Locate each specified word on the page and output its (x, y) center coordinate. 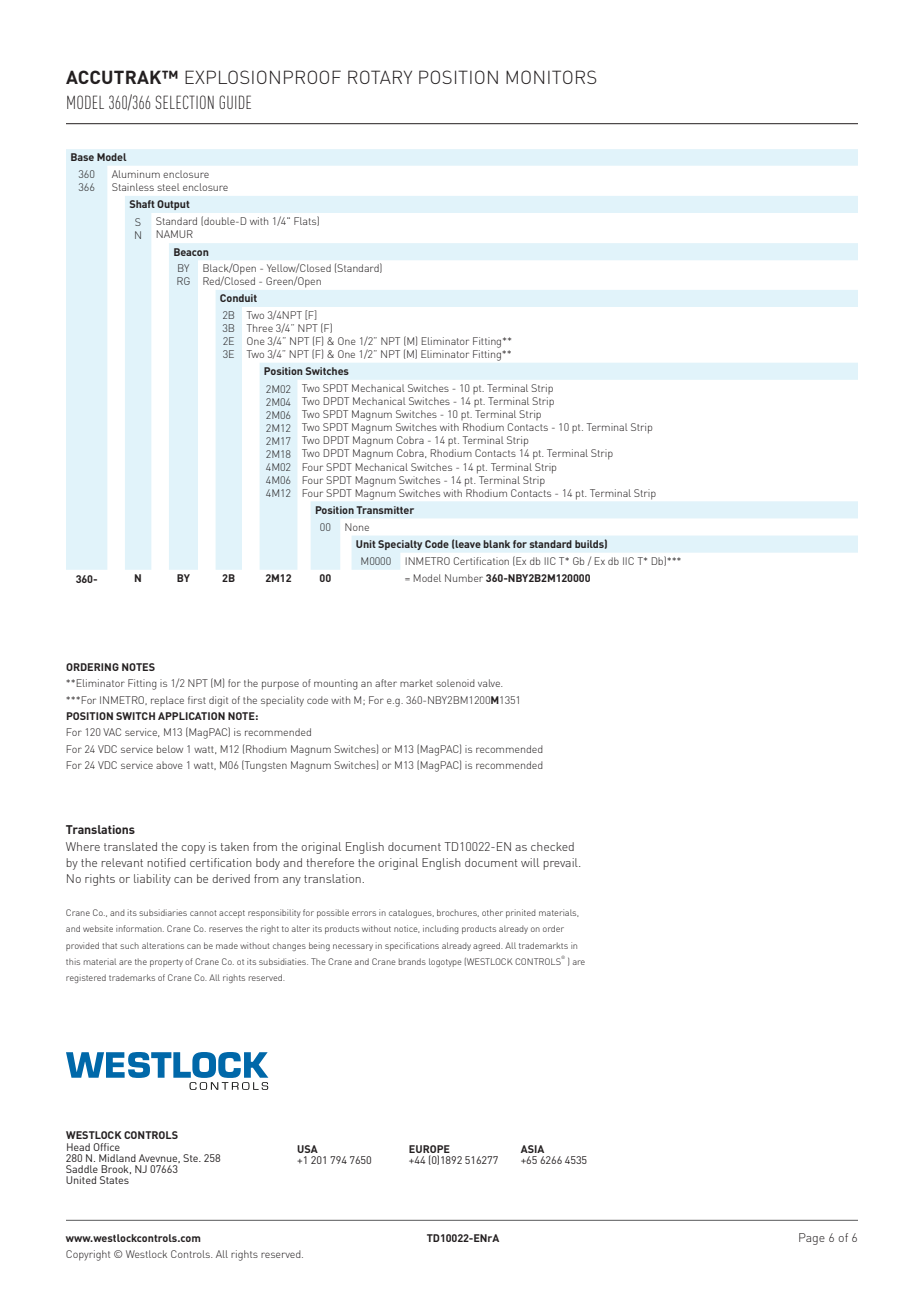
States (114, 1180)
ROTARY (380, 77)
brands (412, 961)
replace (167, 701)
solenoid (455, 683)
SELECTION (184, 102)
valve (490, 683)
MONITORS (551, 77)
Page (812, 1239)
